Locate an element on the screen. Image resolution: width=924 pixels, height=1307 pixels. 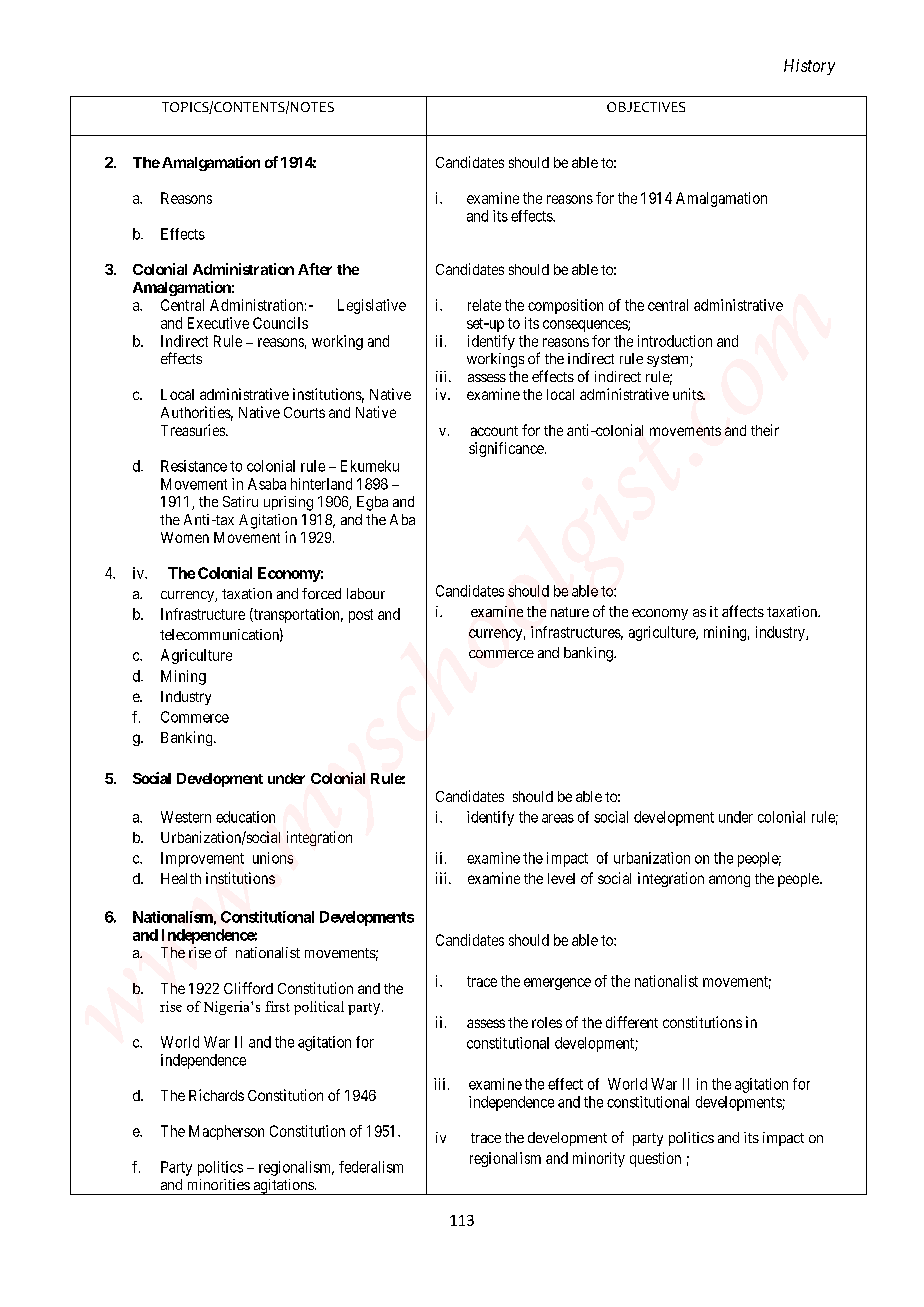
OBJECTIVES is located at coordinates (646, 107).
